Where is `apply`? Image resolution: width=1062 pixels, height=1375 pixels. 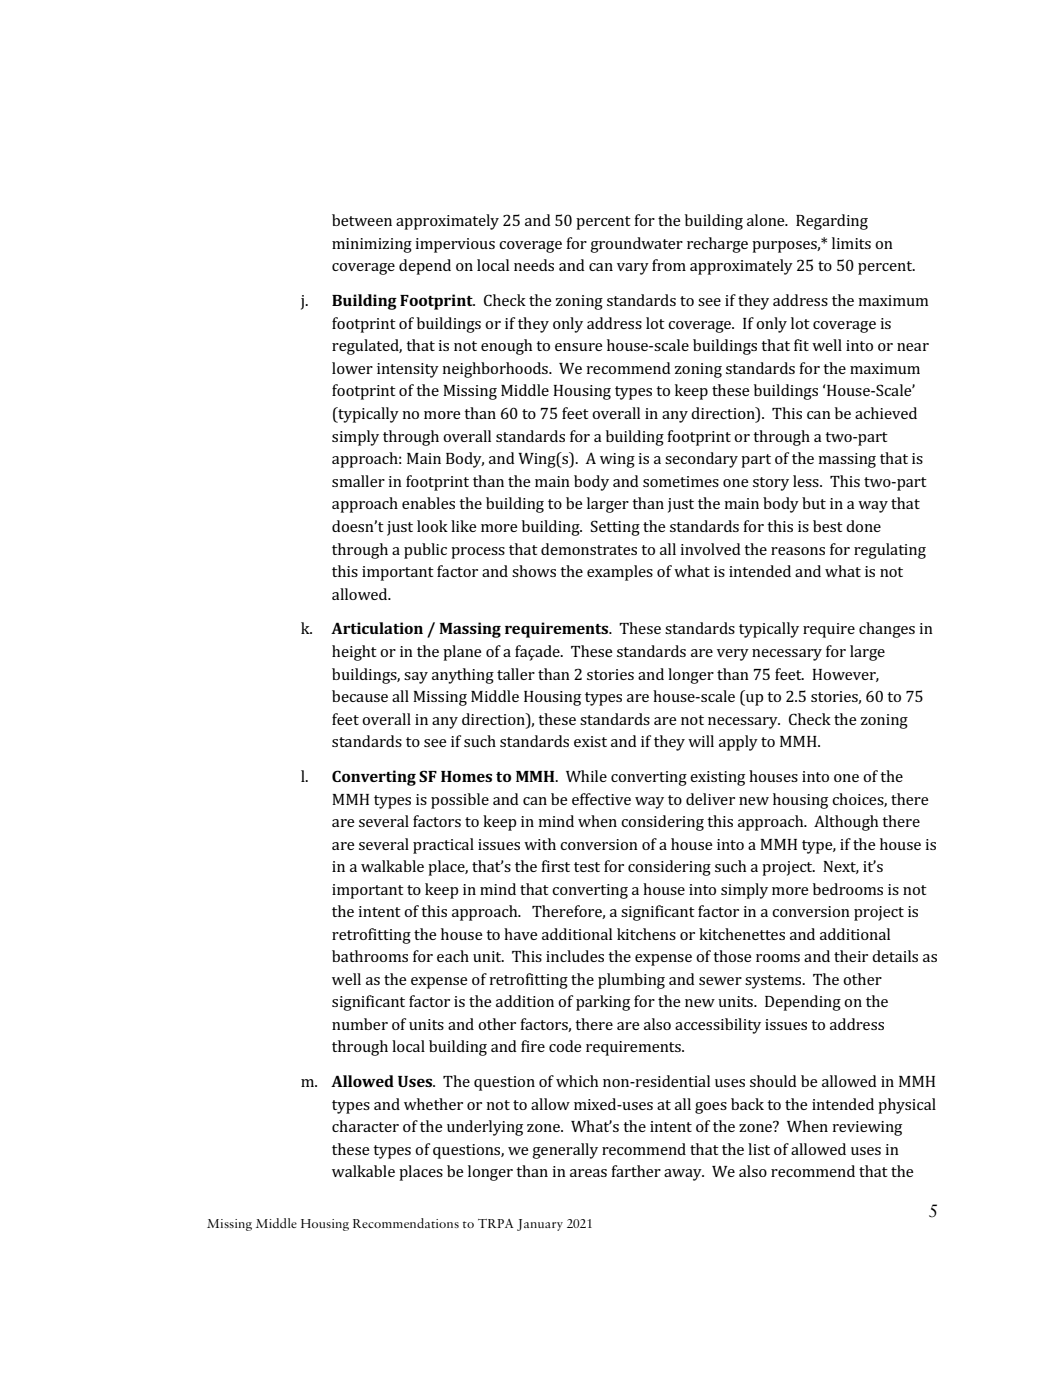 apply is located at coordinates (738, 743).
